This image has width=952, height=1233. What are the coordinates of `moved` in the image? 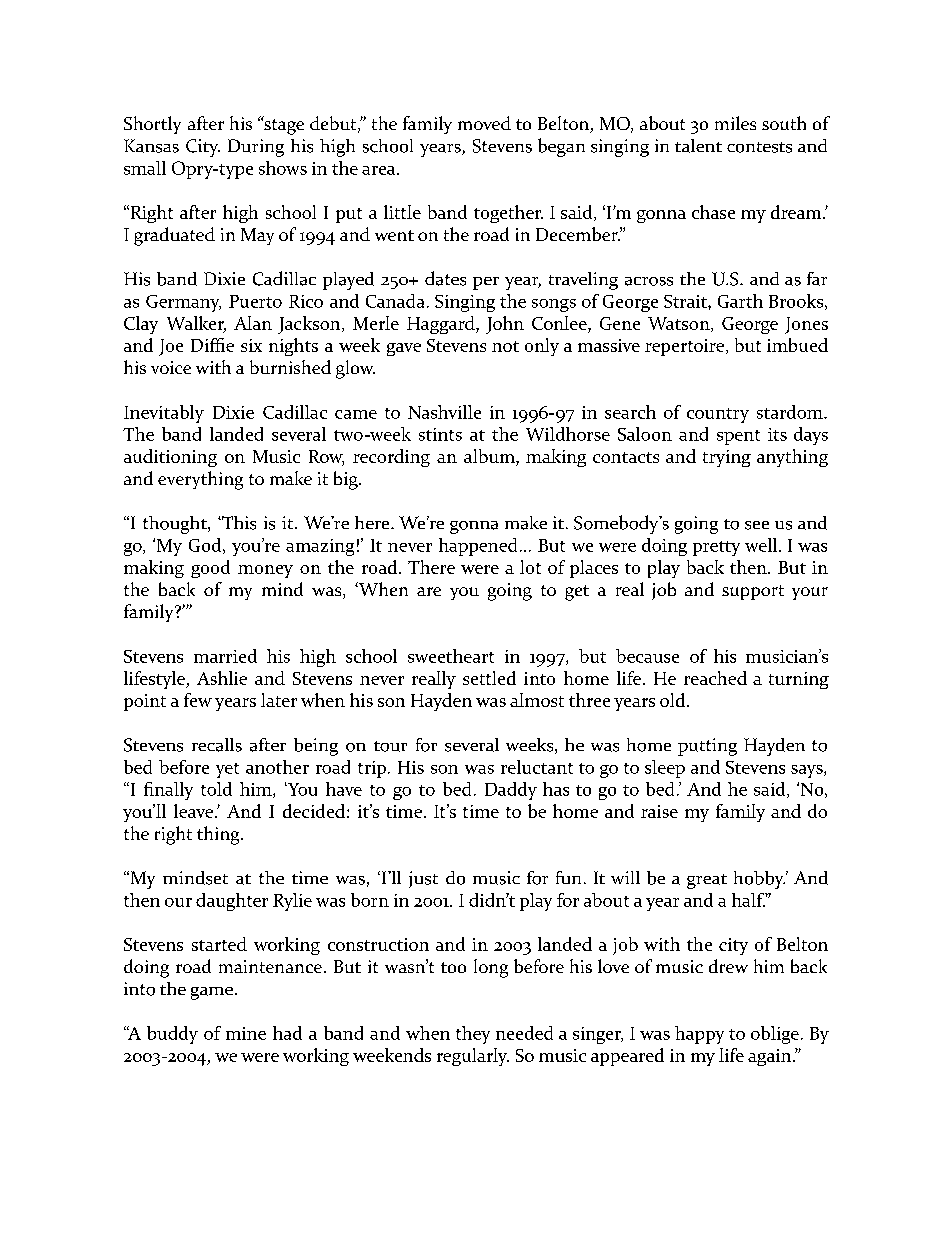 It's located at (484, 123).
